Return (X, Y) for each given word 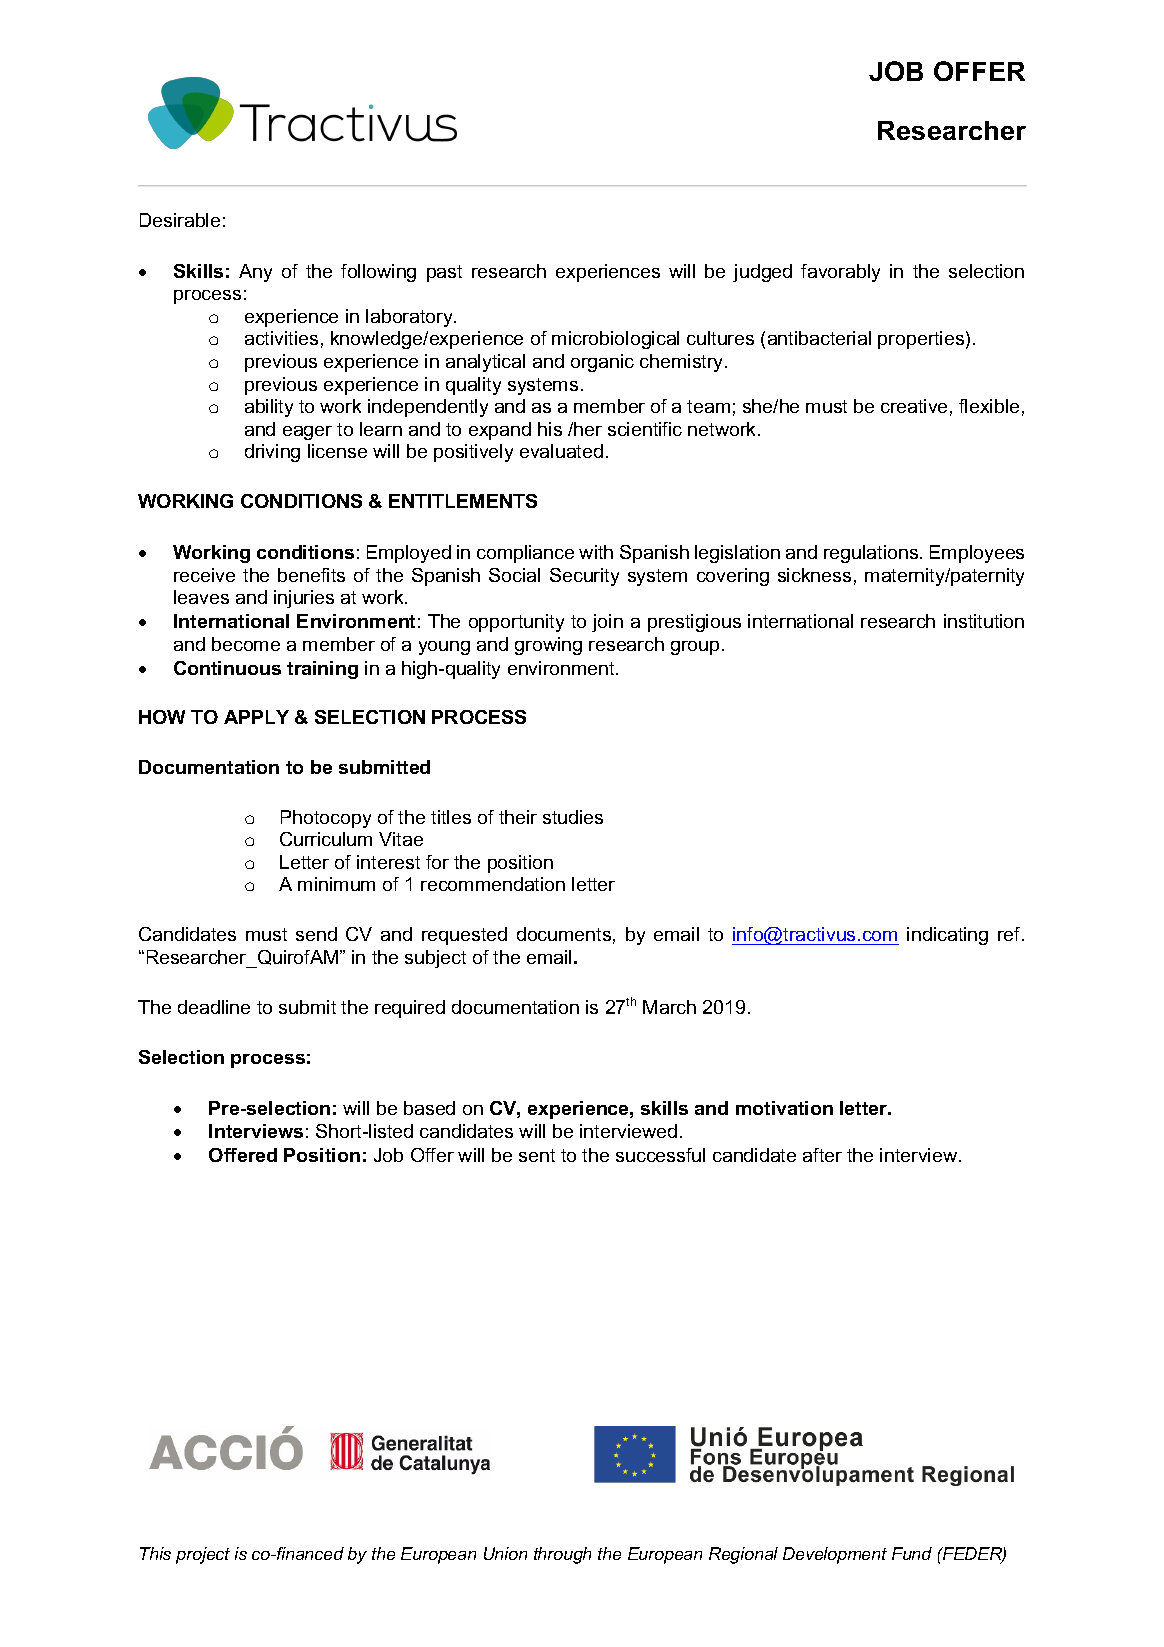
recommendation (493, 884)
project (203, 1555)
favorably (840, 273)
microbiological (615, 340)
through (562, 1555)
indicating (947, 936)
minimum (336, 884)
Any (255, 273)
